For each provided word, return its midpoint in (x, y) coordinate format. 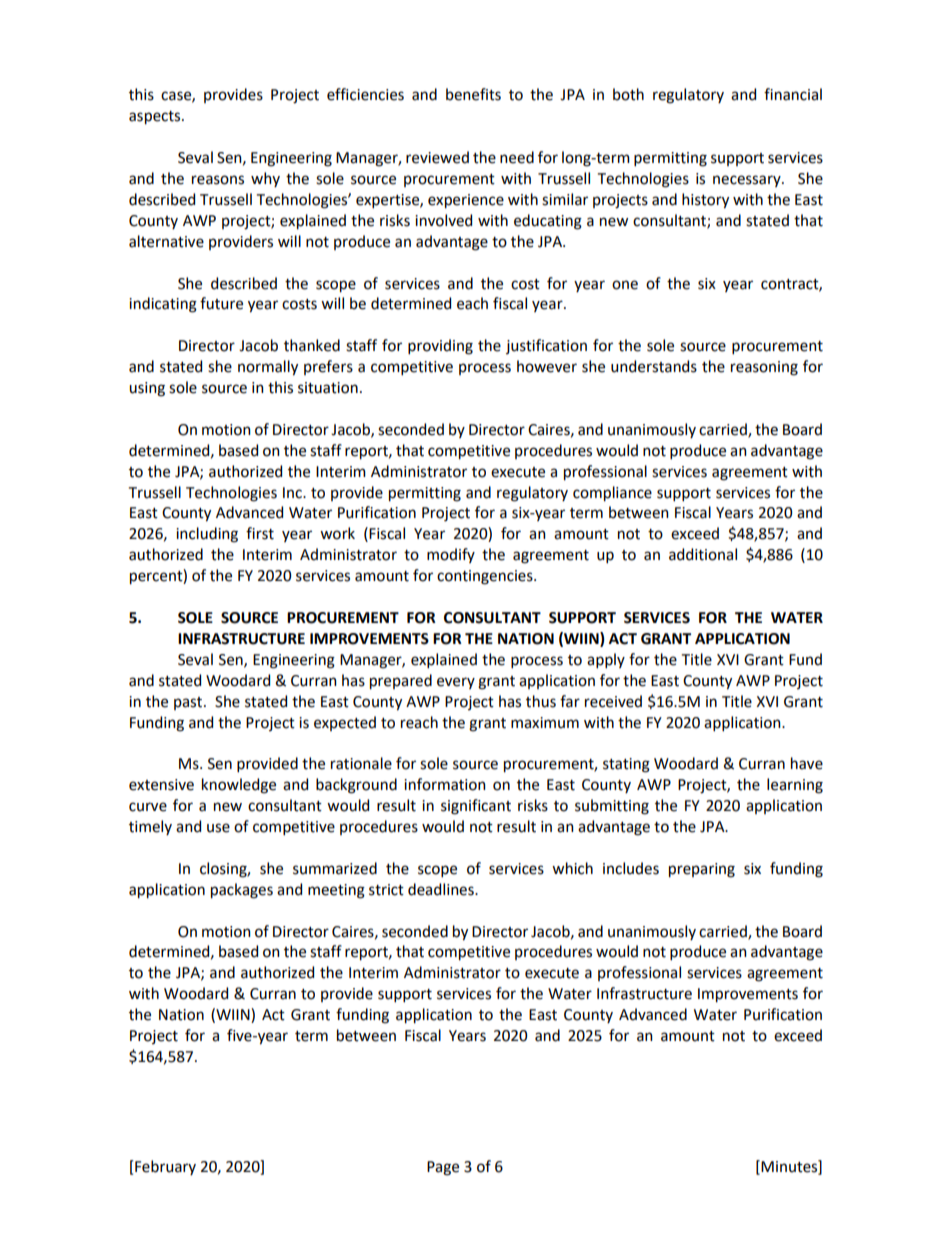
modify (451, 555)
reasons (218, 180)
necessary (748, 181)
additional (703, 554)
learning (795, 786)
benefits (473, 94)
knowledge (239, 786)
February (165, 1167)
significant (476, 807)
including (207, 535)
